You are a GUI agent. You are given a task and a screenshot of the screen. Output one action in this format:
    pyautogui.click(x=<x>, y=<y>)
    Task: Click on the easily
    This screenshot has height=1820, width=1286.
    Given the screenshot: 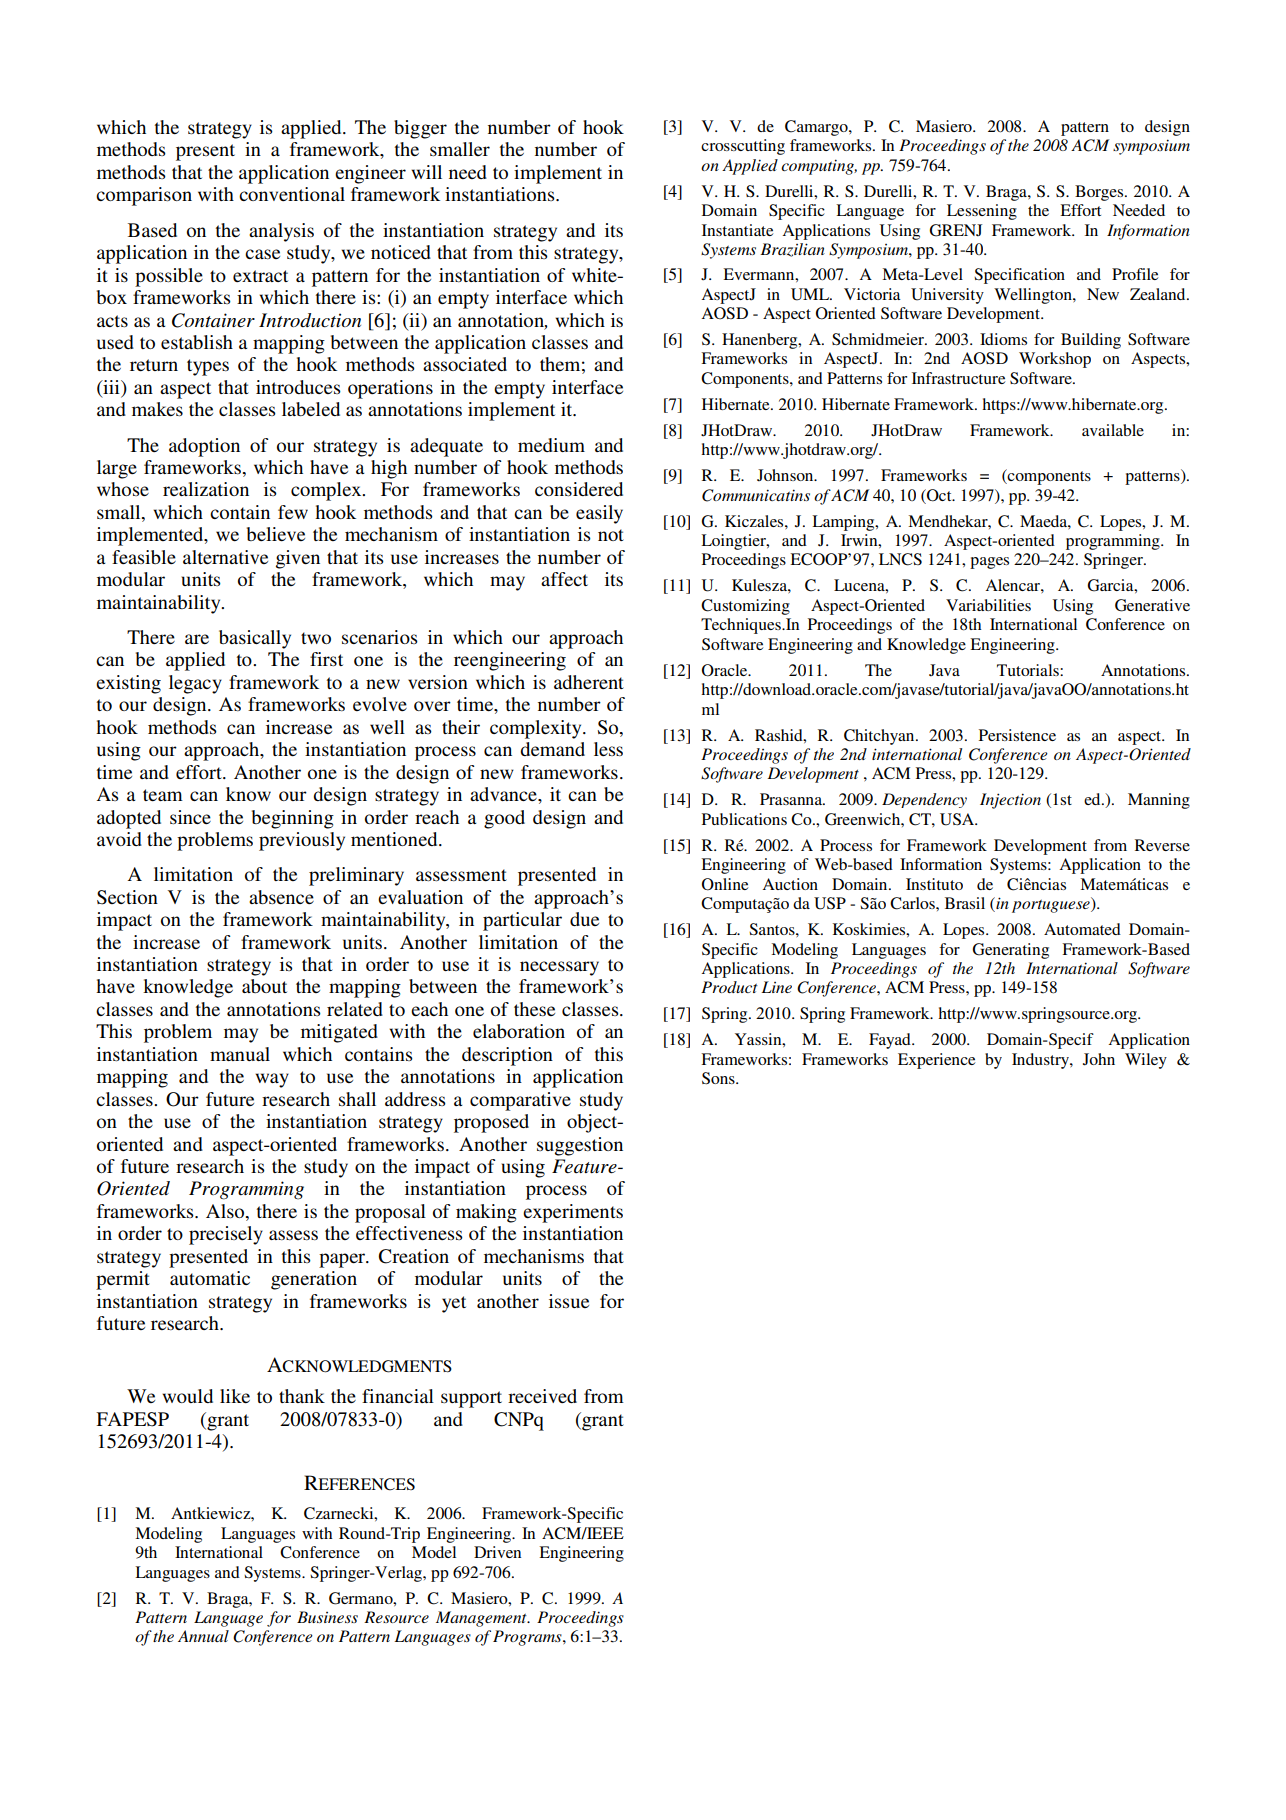 What is the action you would take?
    pyautogui.click(x=599, y=514)
